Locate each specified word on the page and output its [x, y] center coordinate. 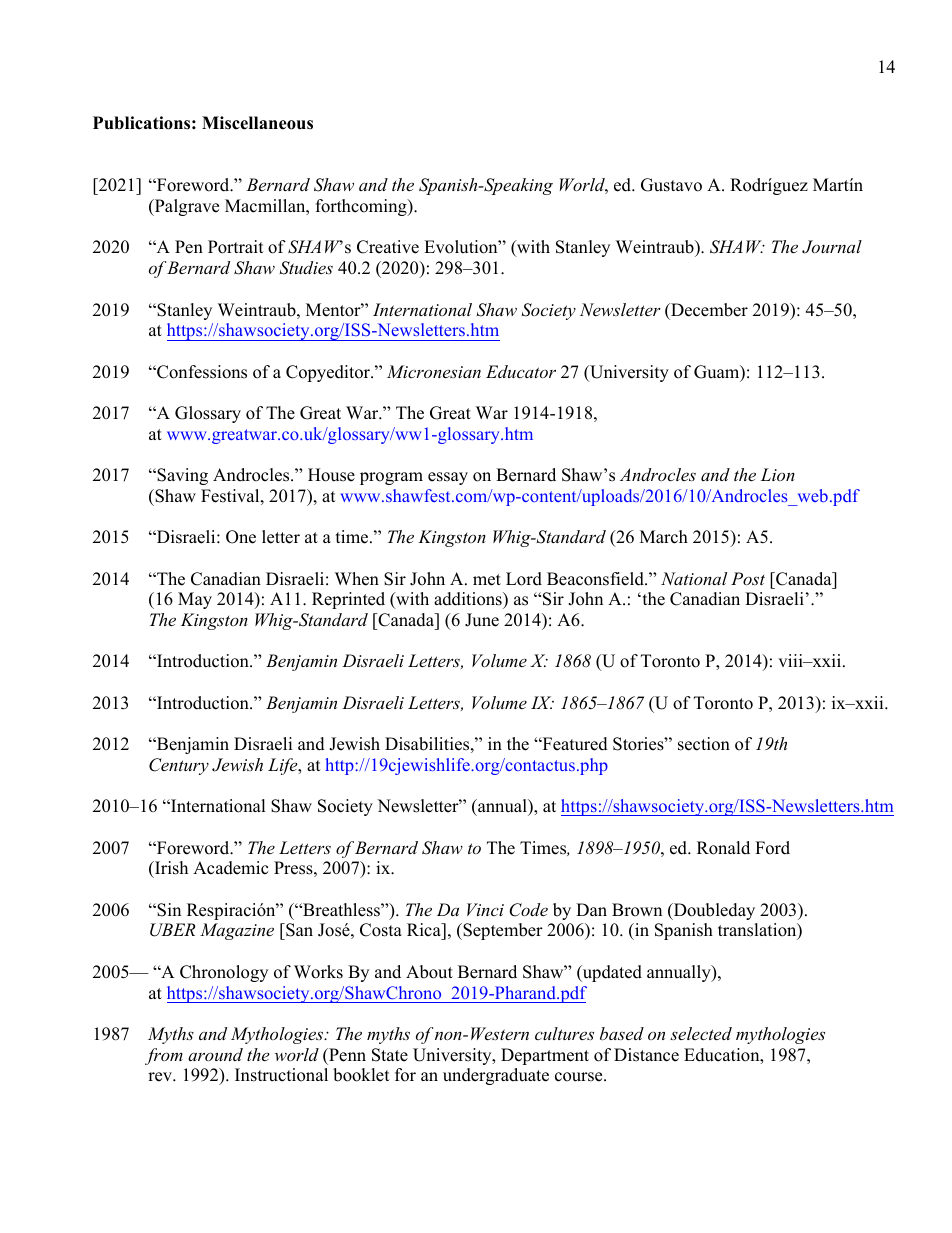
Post [748, 578]
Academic [230, 868]
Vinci [485, 909]
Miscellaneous [257, 123]
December [708, 310]
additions [469, 600]
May [195, 600]
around [215, 1054]
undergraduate [496, 1076]
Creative [388, 247]
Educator [521, 371]
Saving [181, 476]
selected [701, 1033]
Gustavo [671, 185]
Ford [772, 848]
